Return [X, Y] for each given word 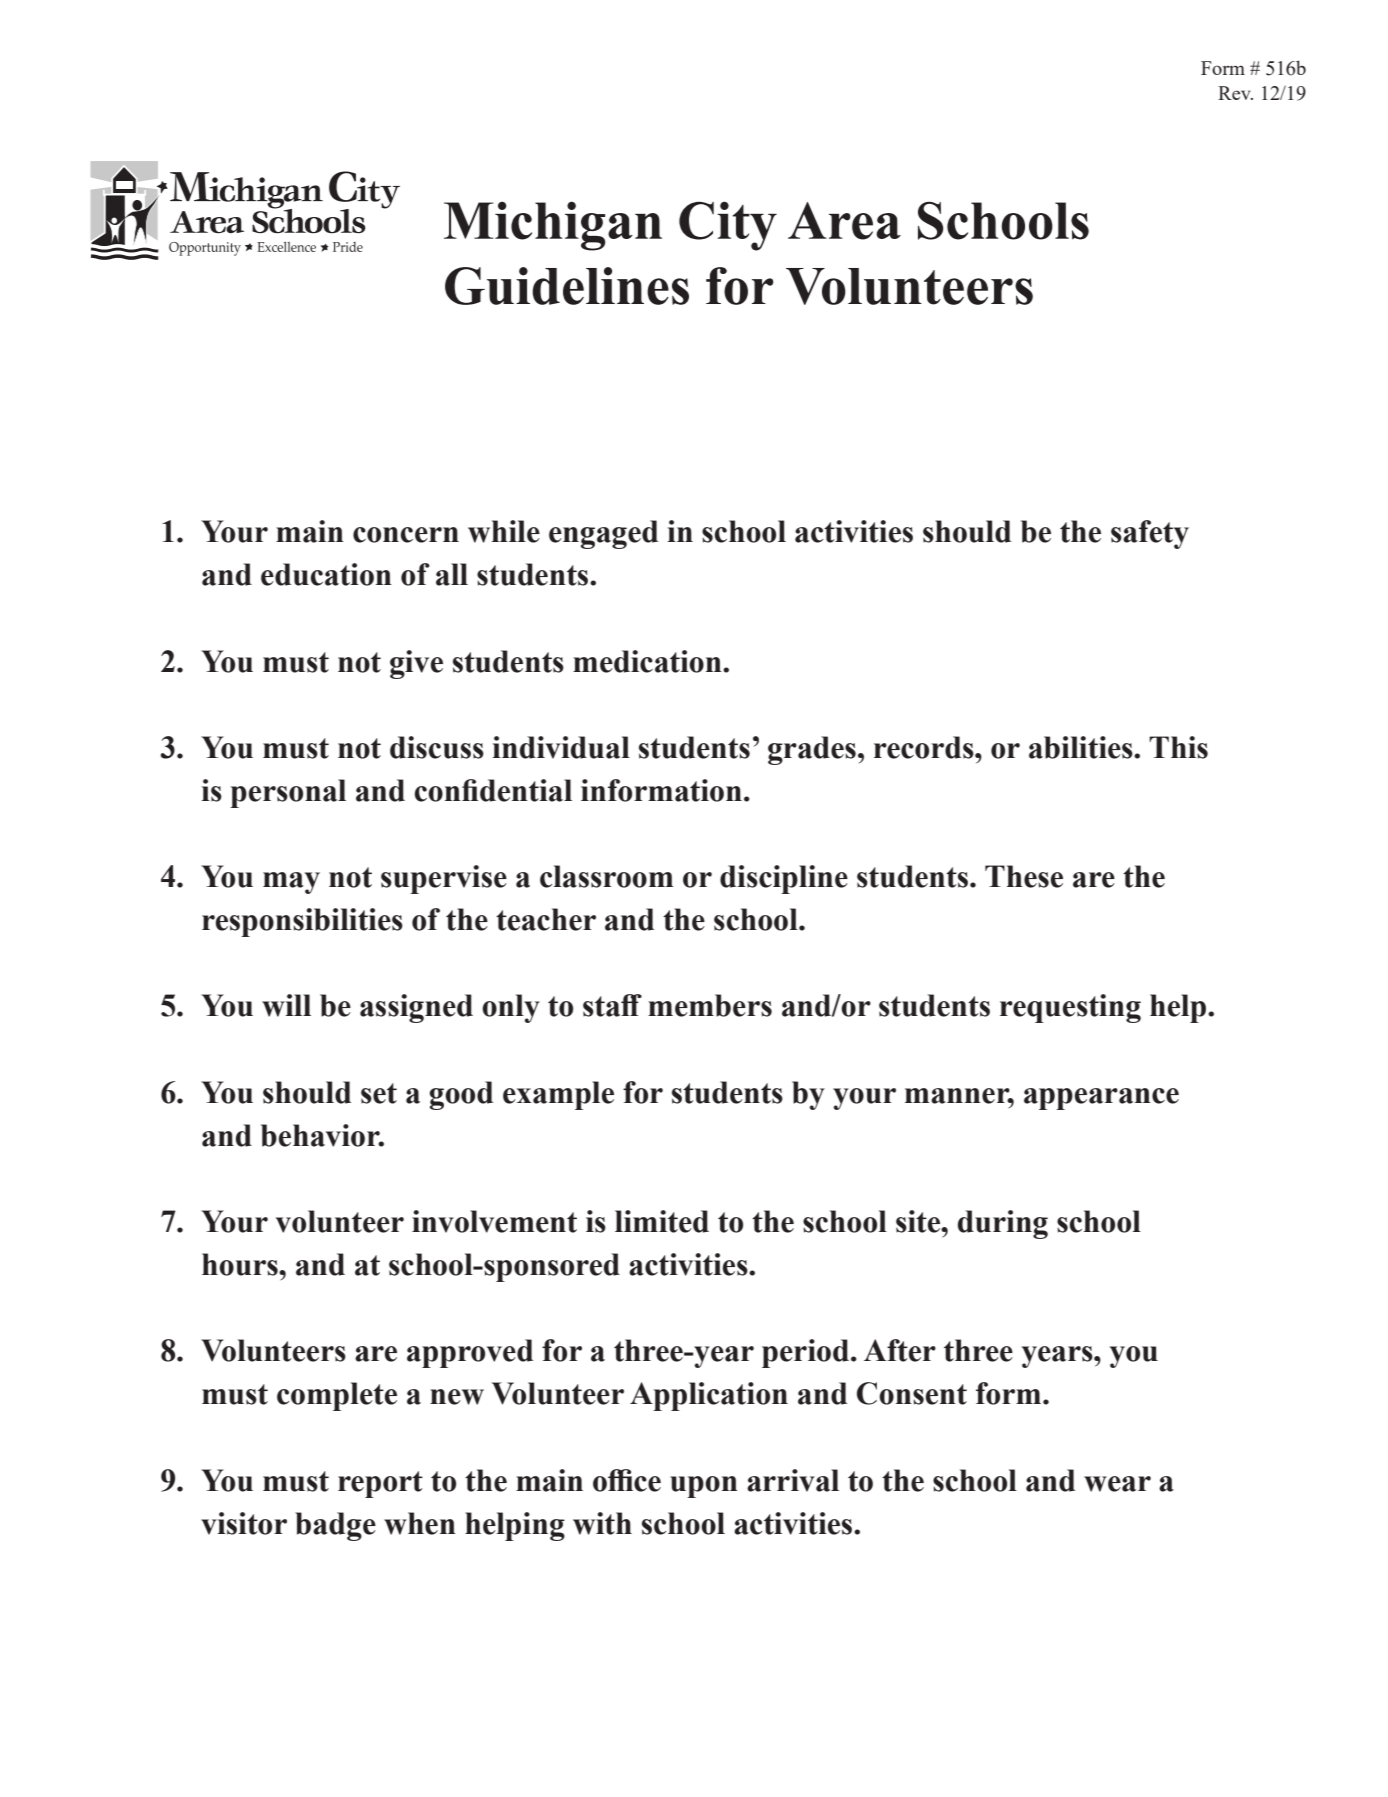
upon [704, 1487]
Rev [1235, 93]
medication [648, 661]
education [326, 574]
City [728, 226]
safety [1150, 534]
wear [1117, 1484]
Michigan [553, 226]
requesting [1070, 1008]
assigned [416, 1008]
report [380, 1484]
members [710, 1005]
